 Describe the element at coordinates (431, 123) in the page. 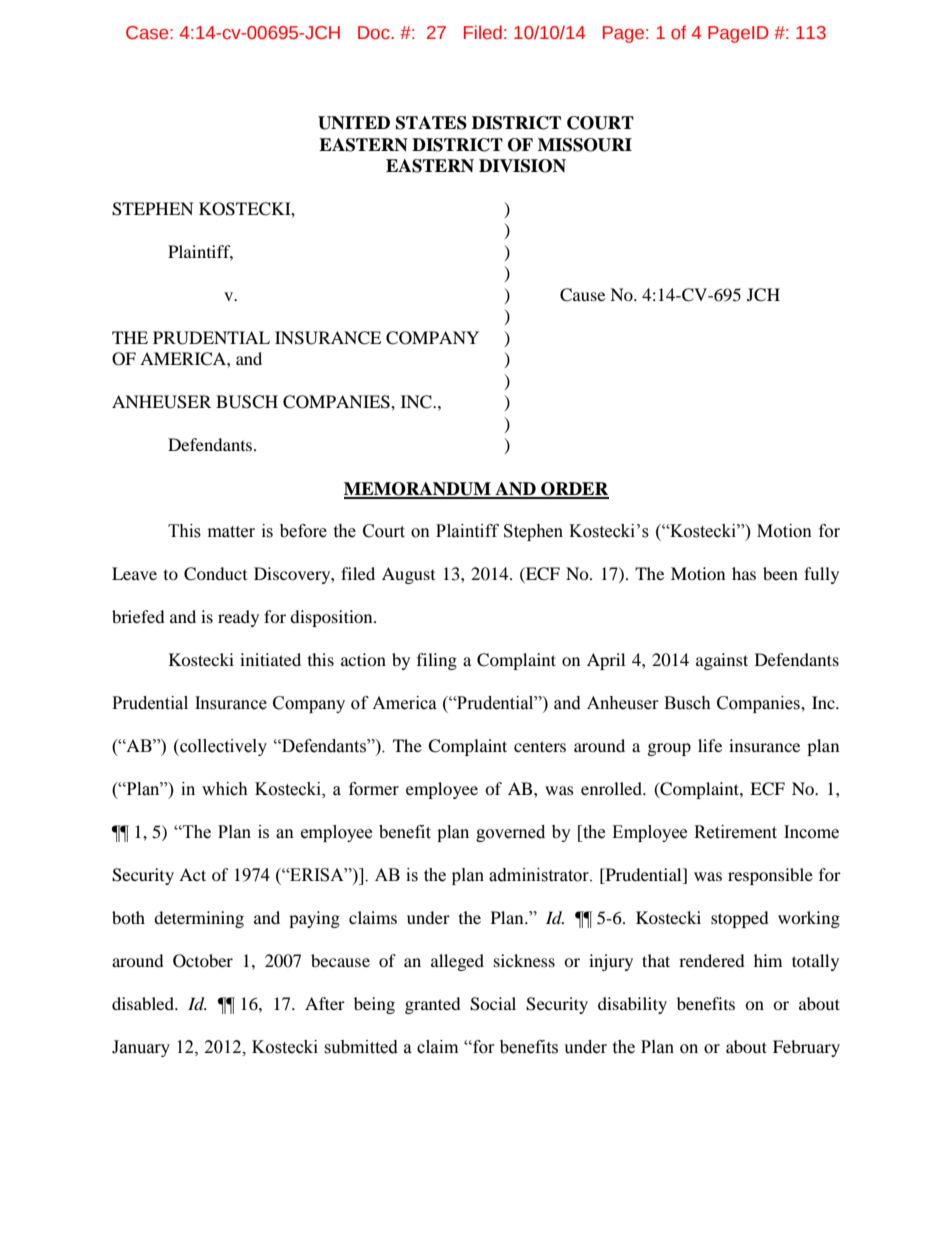

I see `STATES` at that location.
